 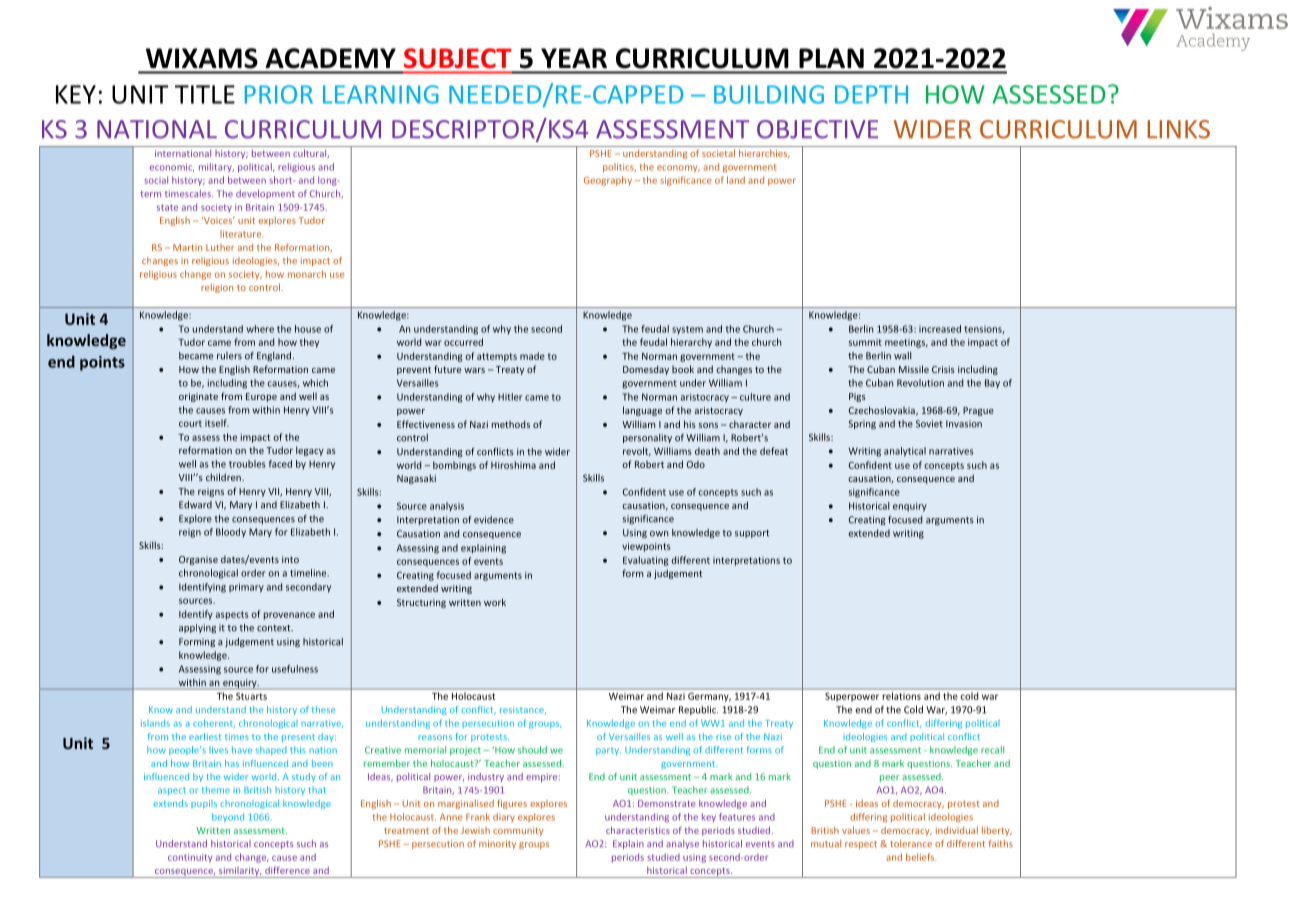 What do you see at coordinates (251, 696) in the document?
I see `Stuarts` at bounding box center [251, 696].
